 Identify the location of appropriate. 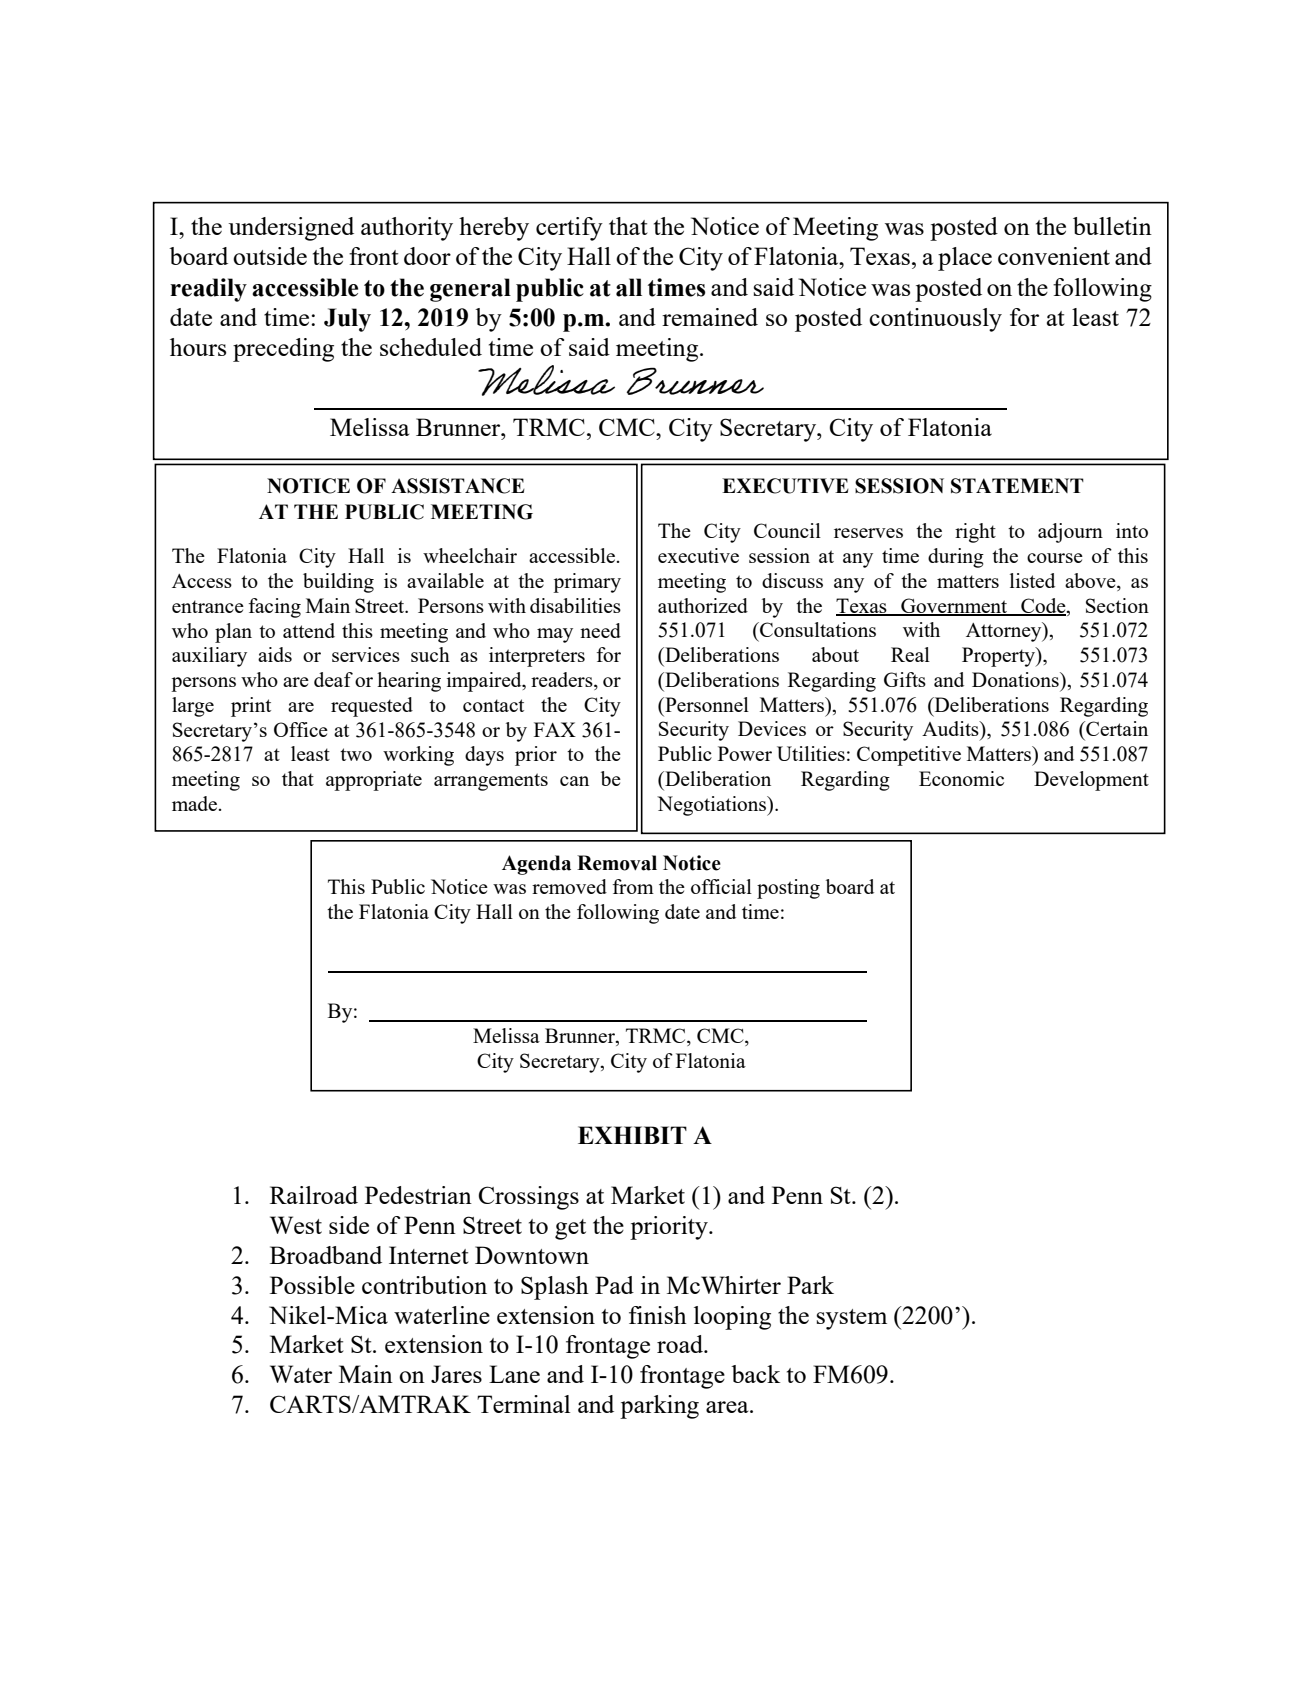
(374, 781).
